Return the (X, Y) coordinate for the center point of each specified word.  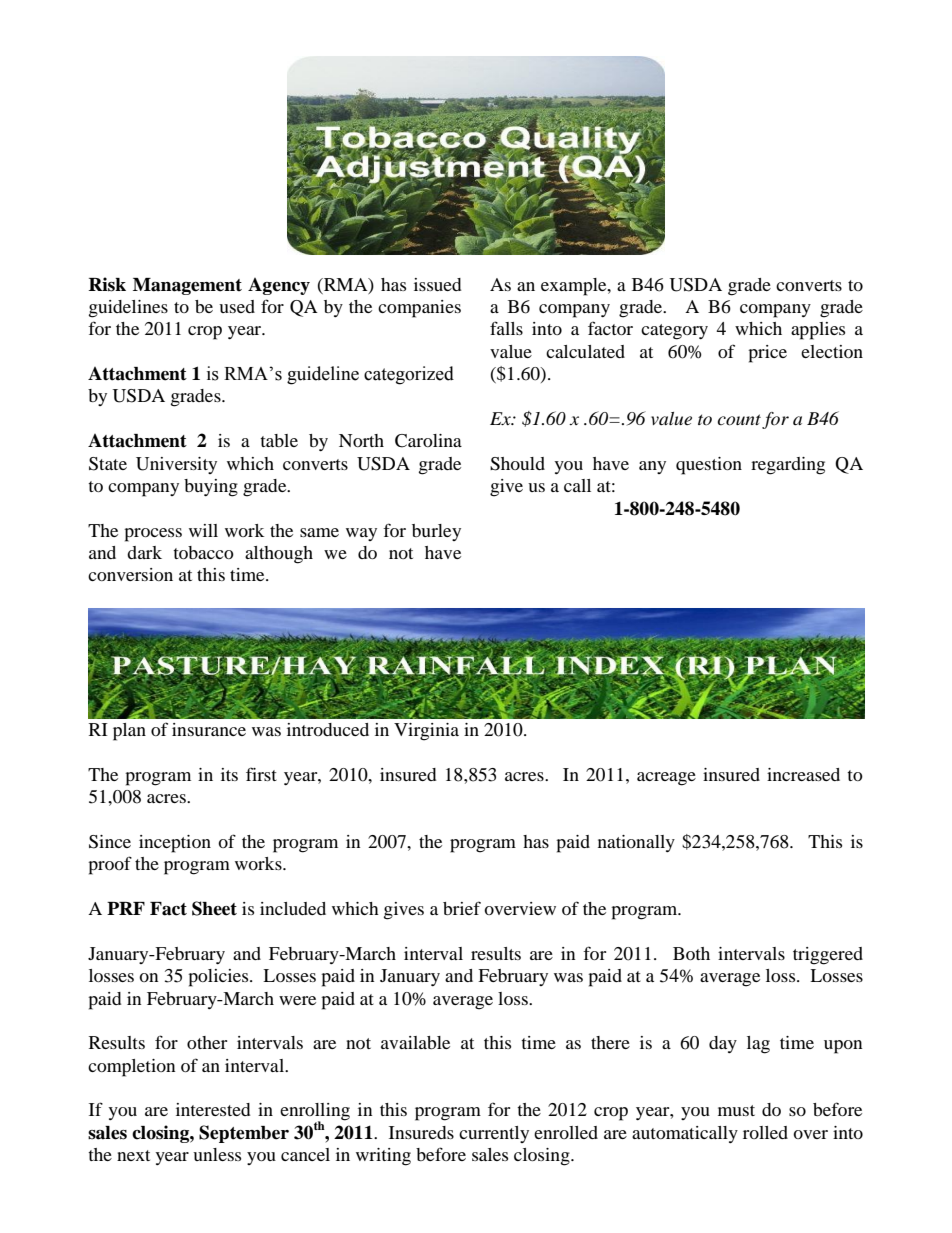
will (203, 530)
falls (506, 328)
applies (818, 331)
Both (691, 953)
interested (213, 1109)
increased (803, 774)
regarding (788, 466)
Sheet (214, 908)
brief (462, 908)
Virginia (426, 732)
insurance (209, 729)
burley (436, 532)
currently (494, 1134)
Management (187, 286)
